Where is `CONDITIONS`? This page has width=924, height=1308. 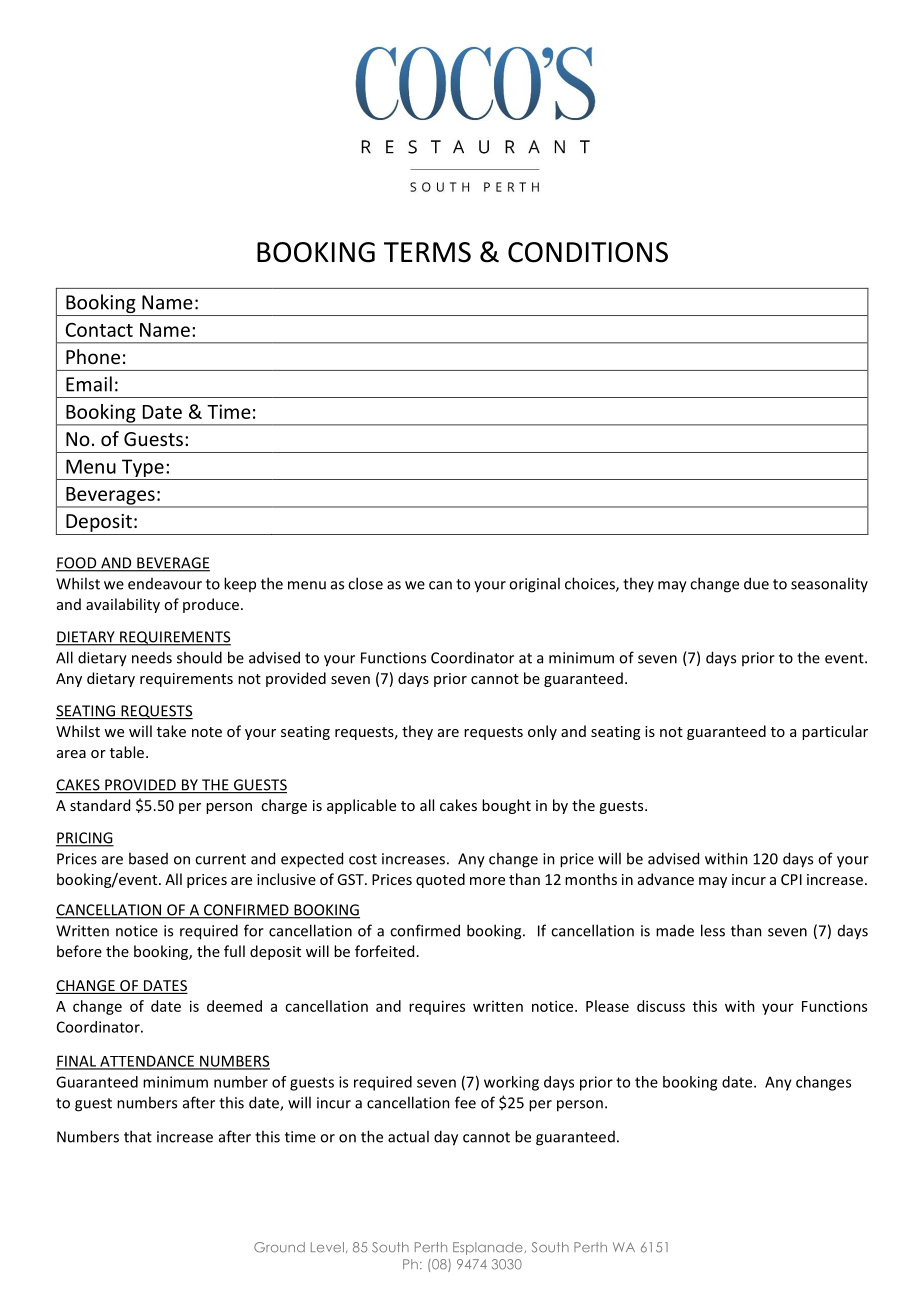 CONDITIONS is located at coordinates (588, 252).
